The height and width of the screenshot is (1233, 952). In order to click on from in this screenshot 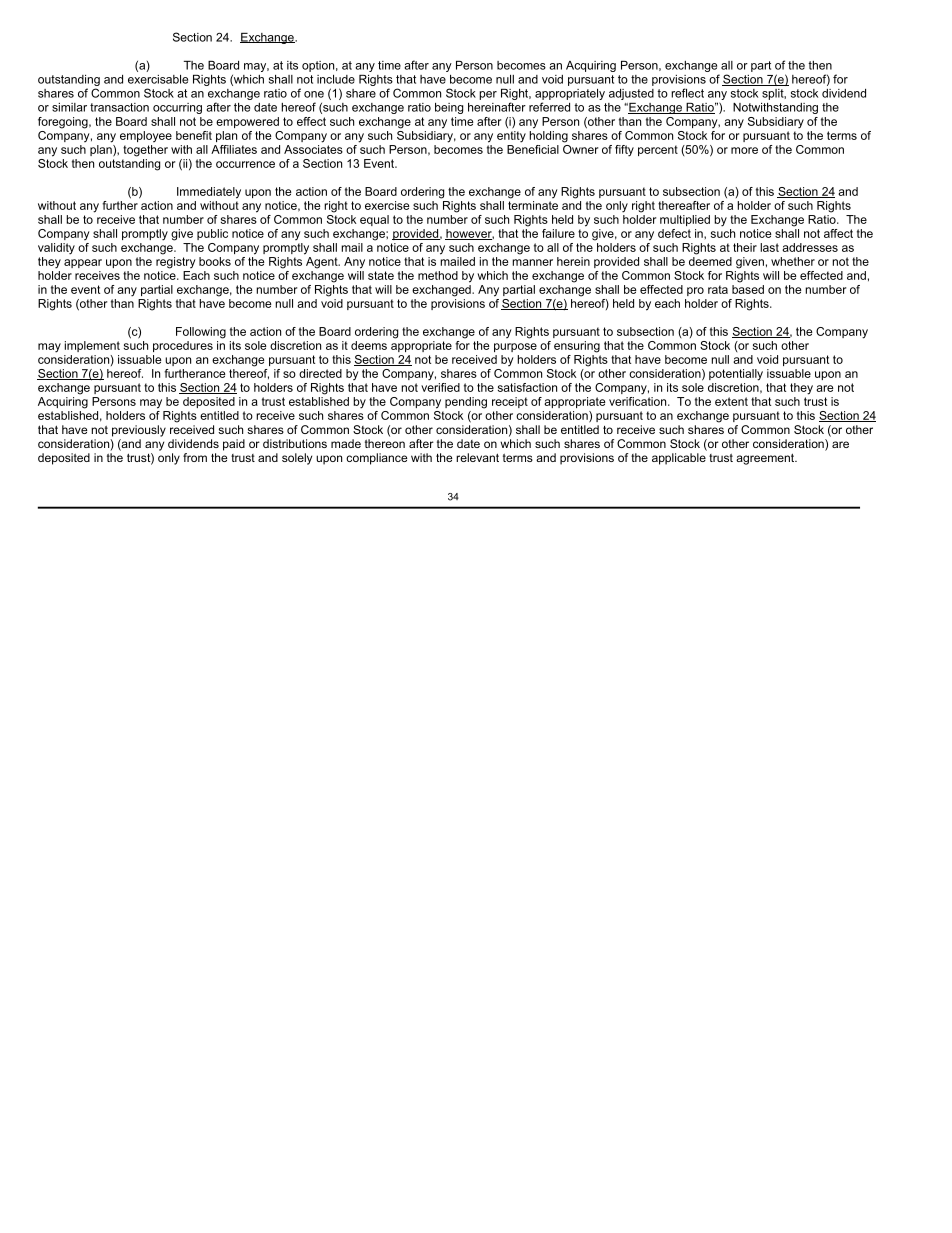, I will do `click(195, 457)`.
